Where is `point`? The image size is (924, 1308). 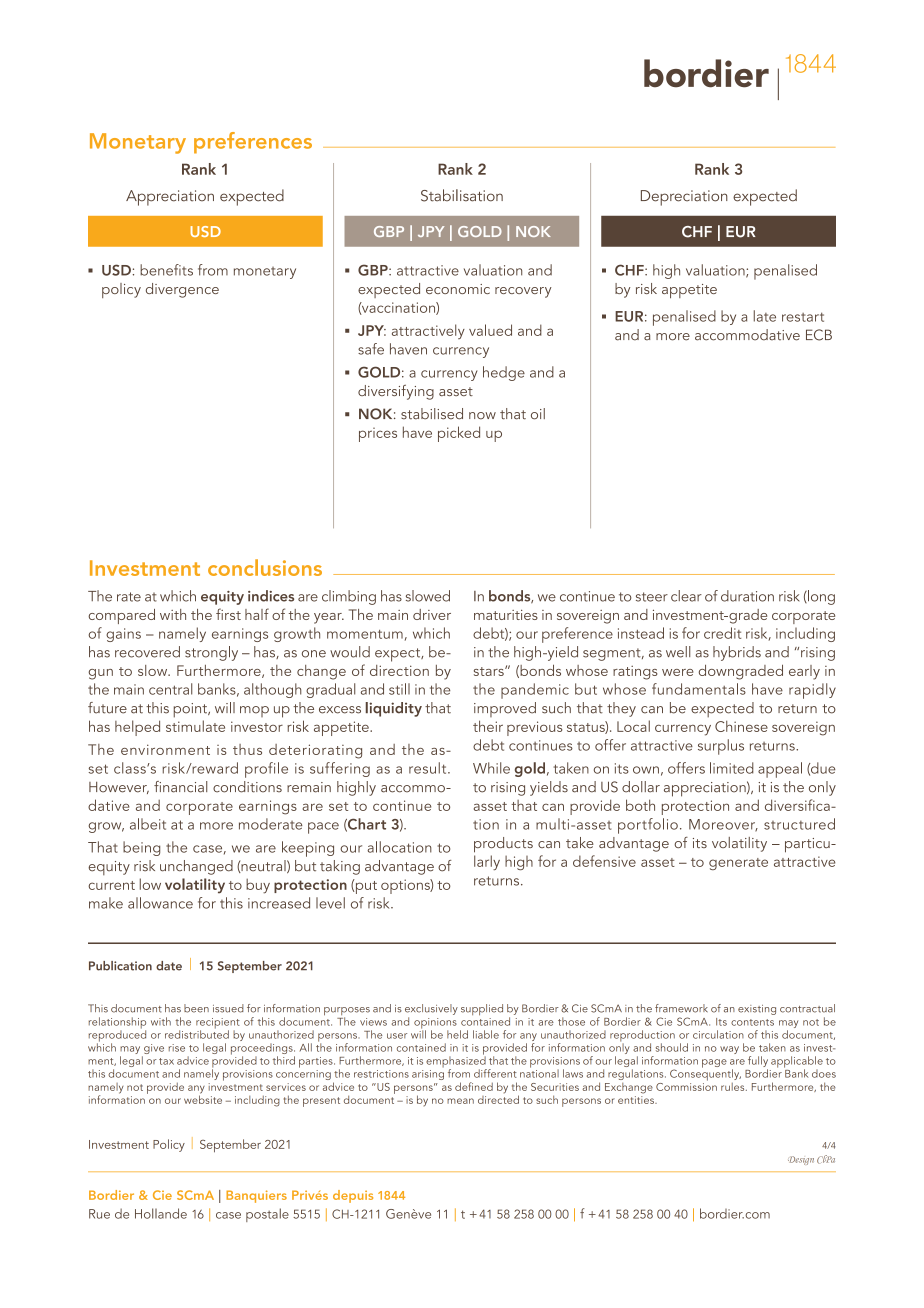
point is located at coordinates (191, 710).
